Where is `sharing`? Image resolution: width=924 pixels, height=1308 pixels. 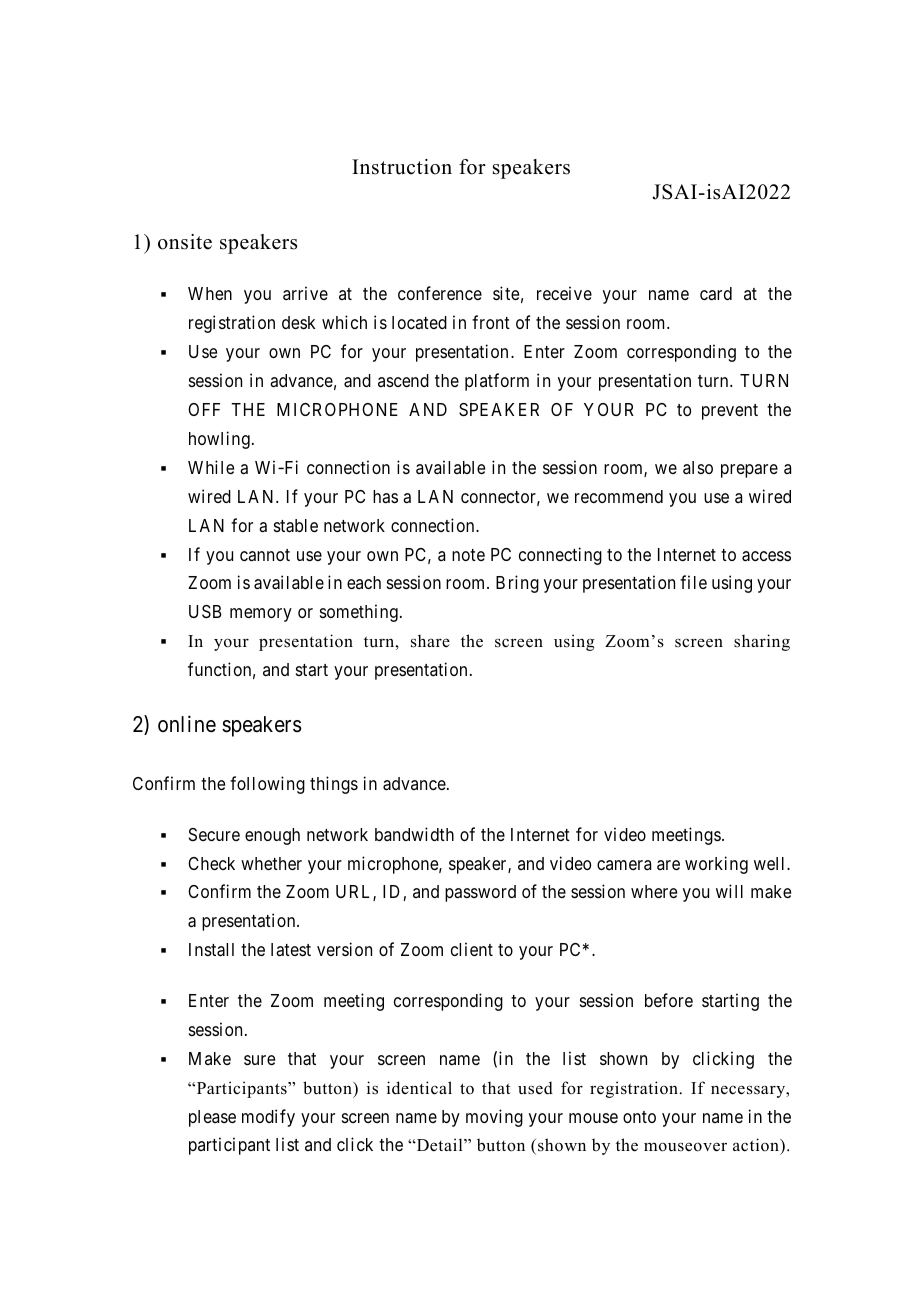
sharing is located at coordinates (762, 642).
